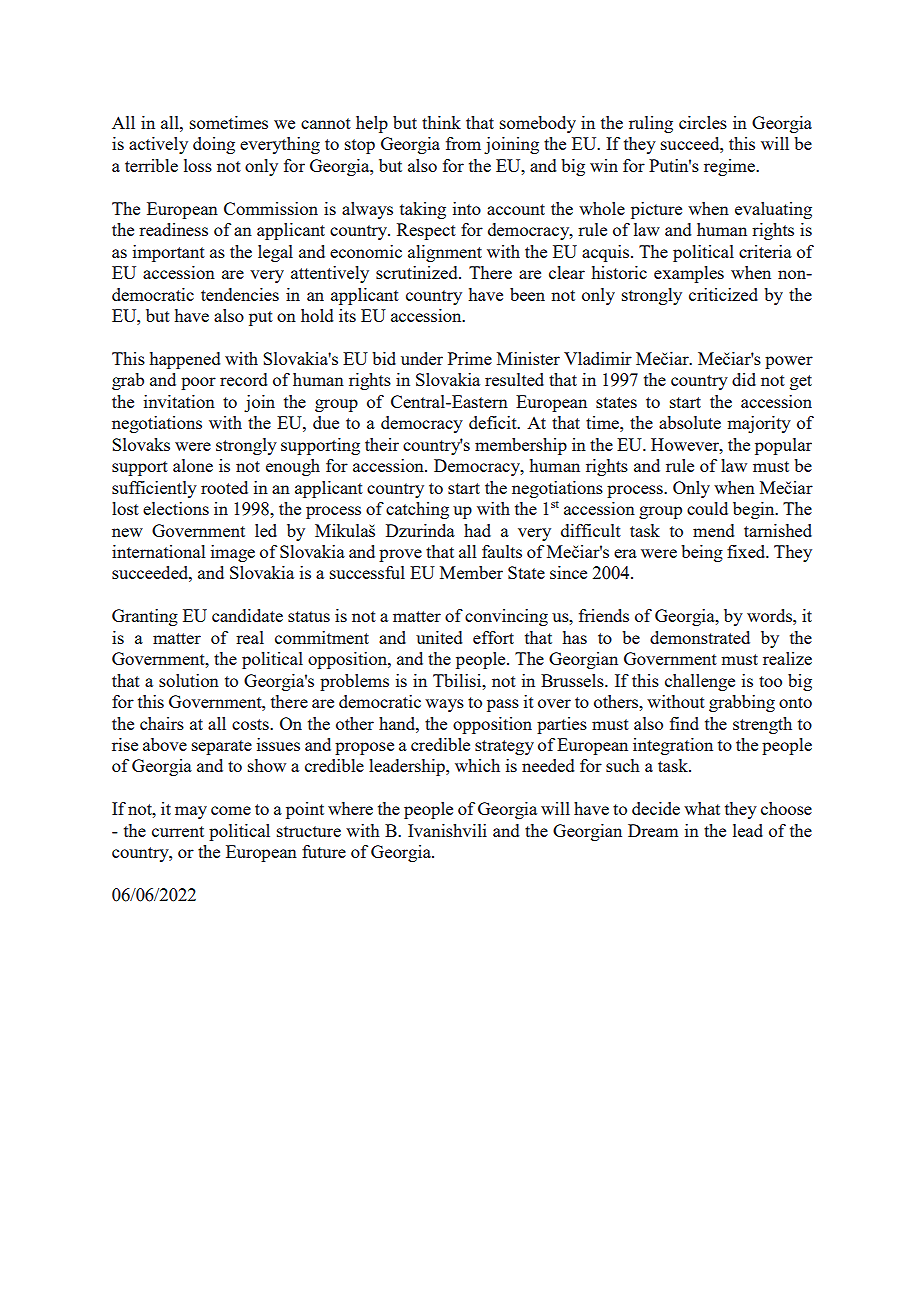 This document has width=924, height=1309. I want to click on circles, so click(703, 122).
